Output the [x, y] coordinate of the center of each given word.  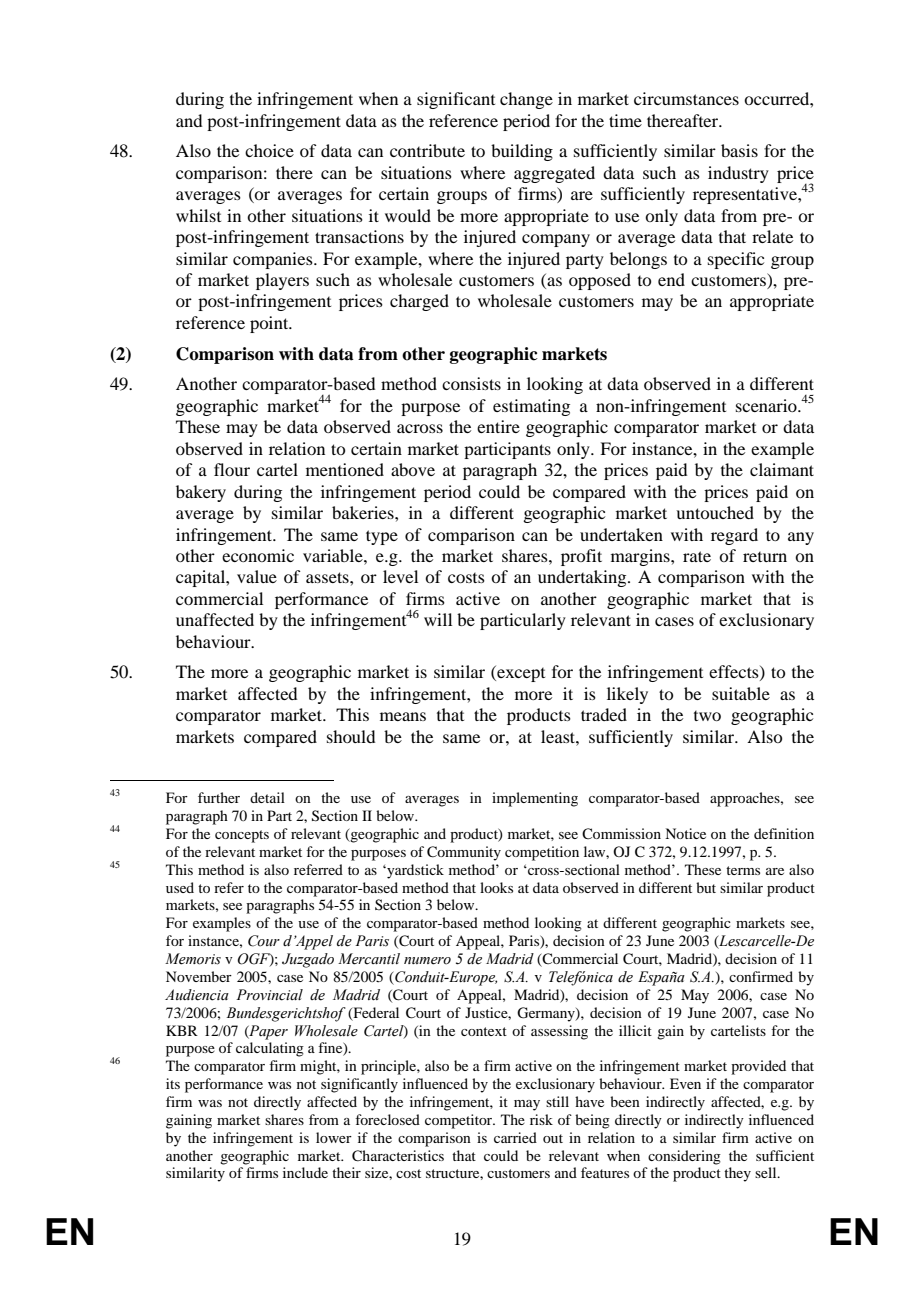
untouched [715, 512]
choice [269, 150]
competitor [460, 1121]
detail [267, 797]
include [305, 1172]
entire [498, 426]
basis [739, 150]
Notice [685, 833]
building [522, 152]
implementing [535, 799]
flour [232, 469]
